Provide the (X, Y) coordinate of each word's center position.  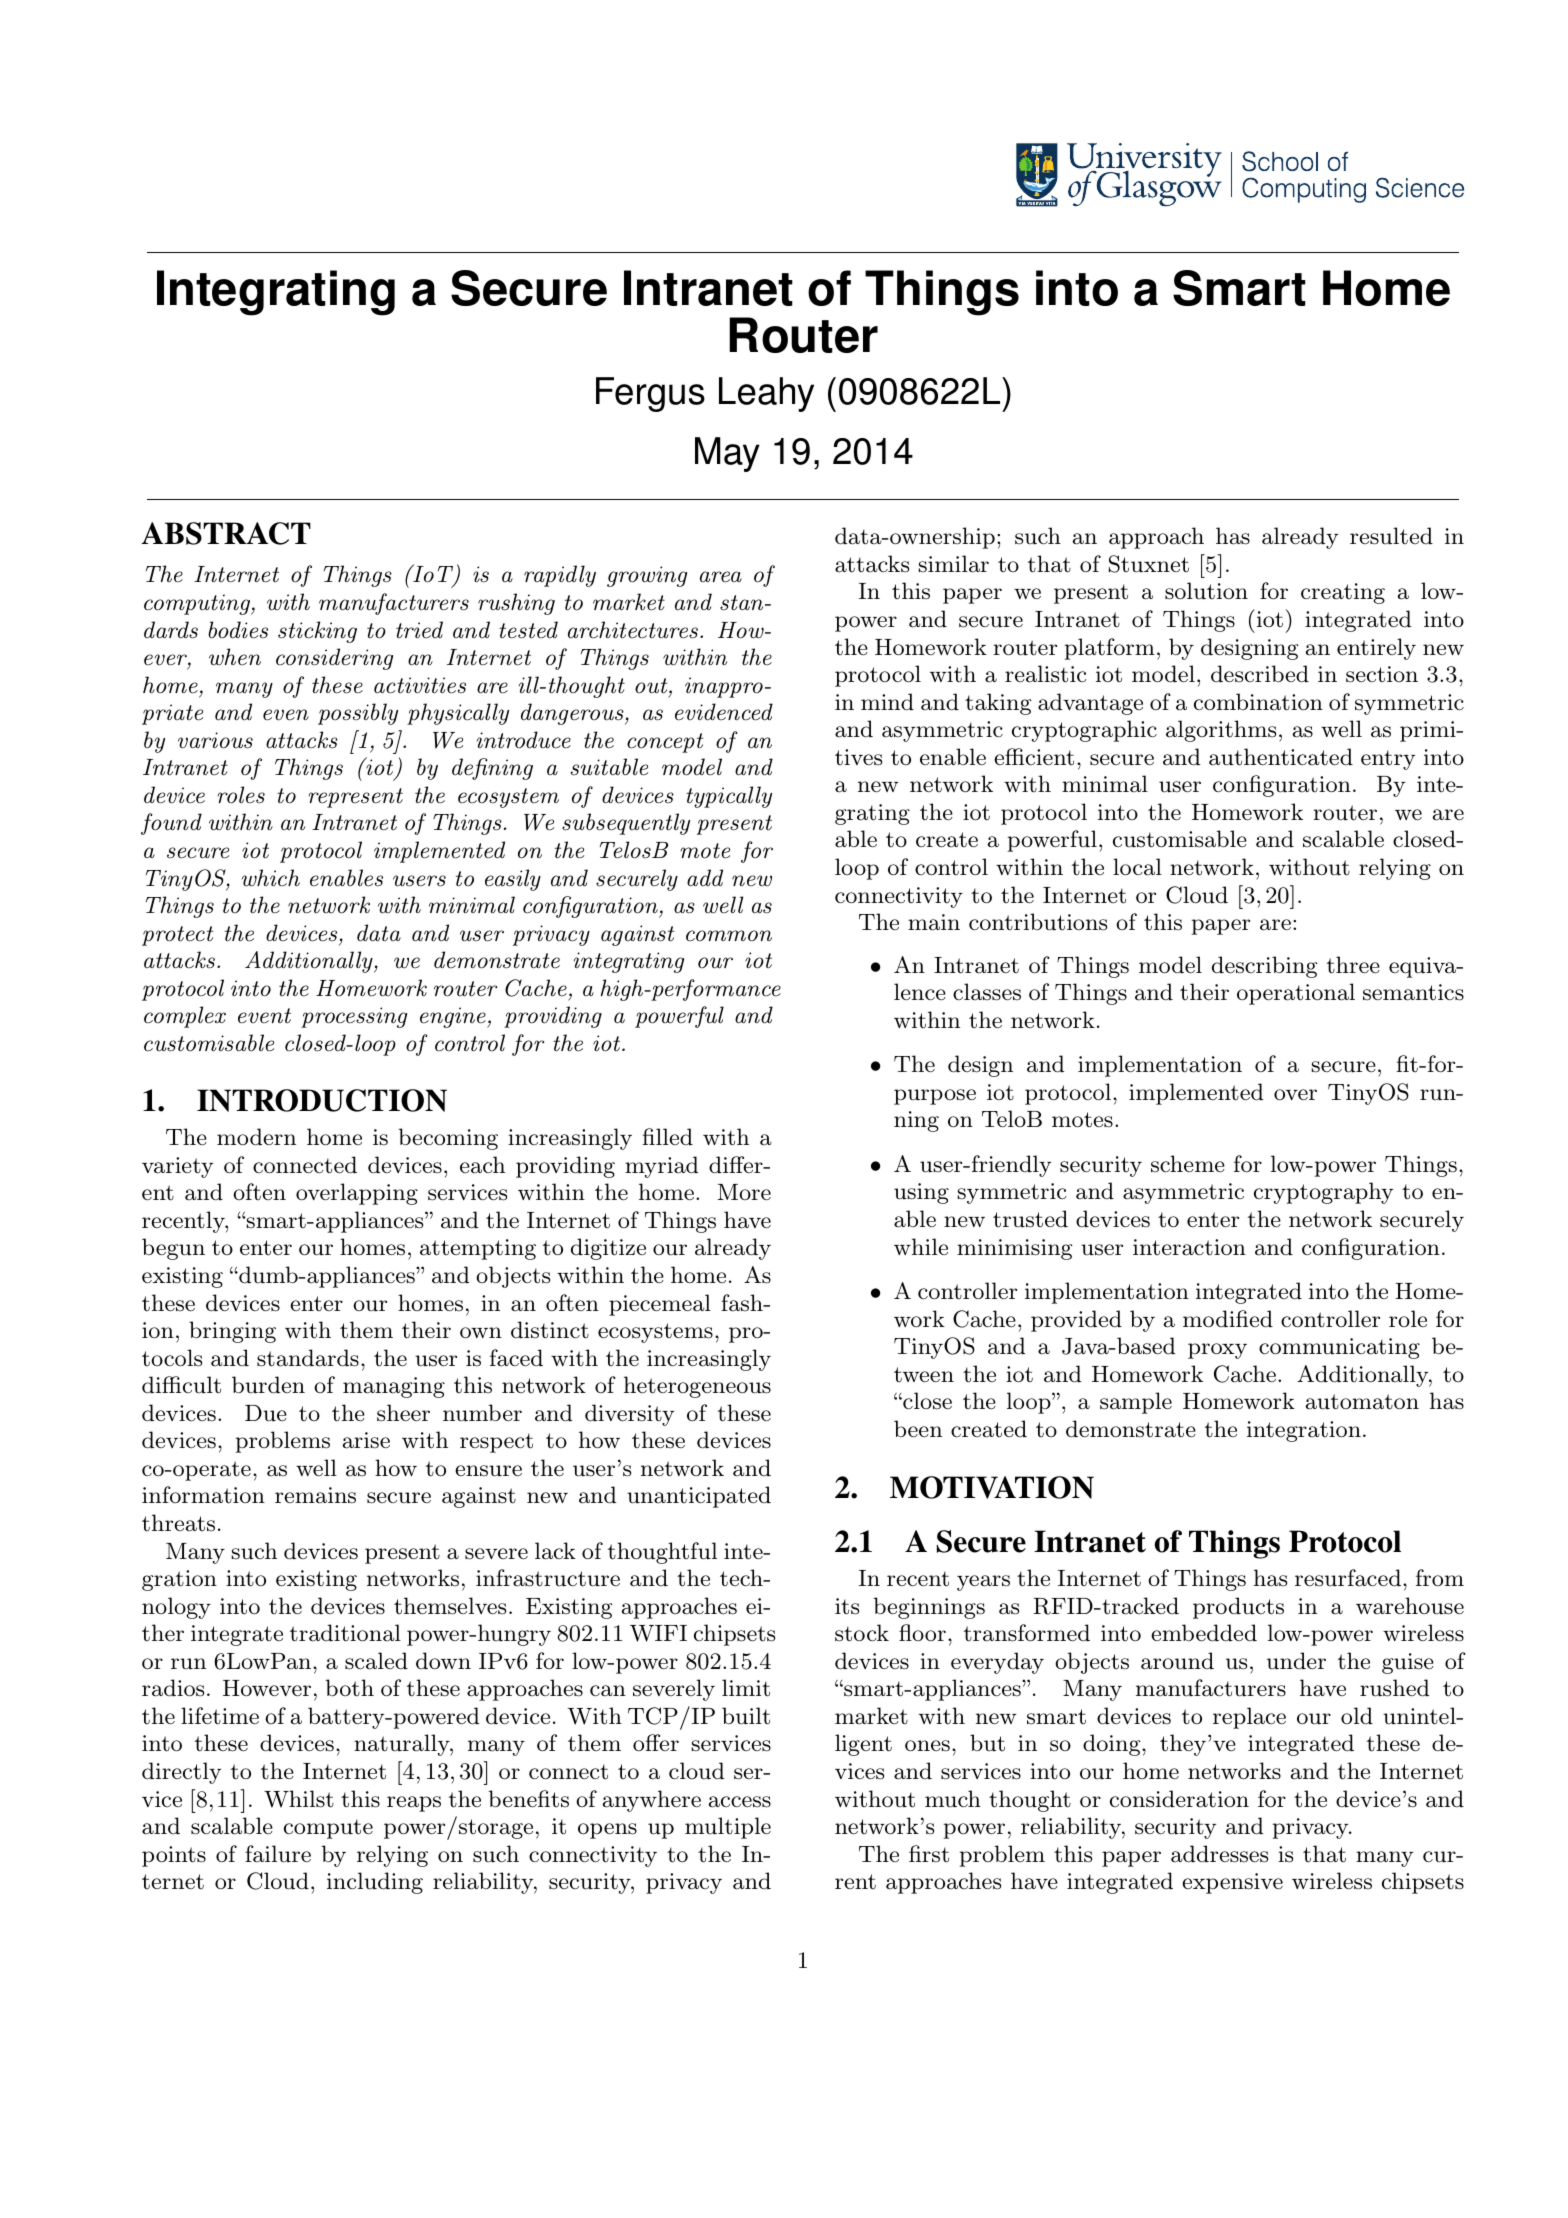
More (744, 1192)
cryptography (1323, 1193)
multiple (728, 1828)
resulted (1391, 536)
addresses (1219, 1854)
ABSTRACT (226, 533)
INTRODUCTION (322, 1100)
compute (328, 1829)
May (727, 454)
